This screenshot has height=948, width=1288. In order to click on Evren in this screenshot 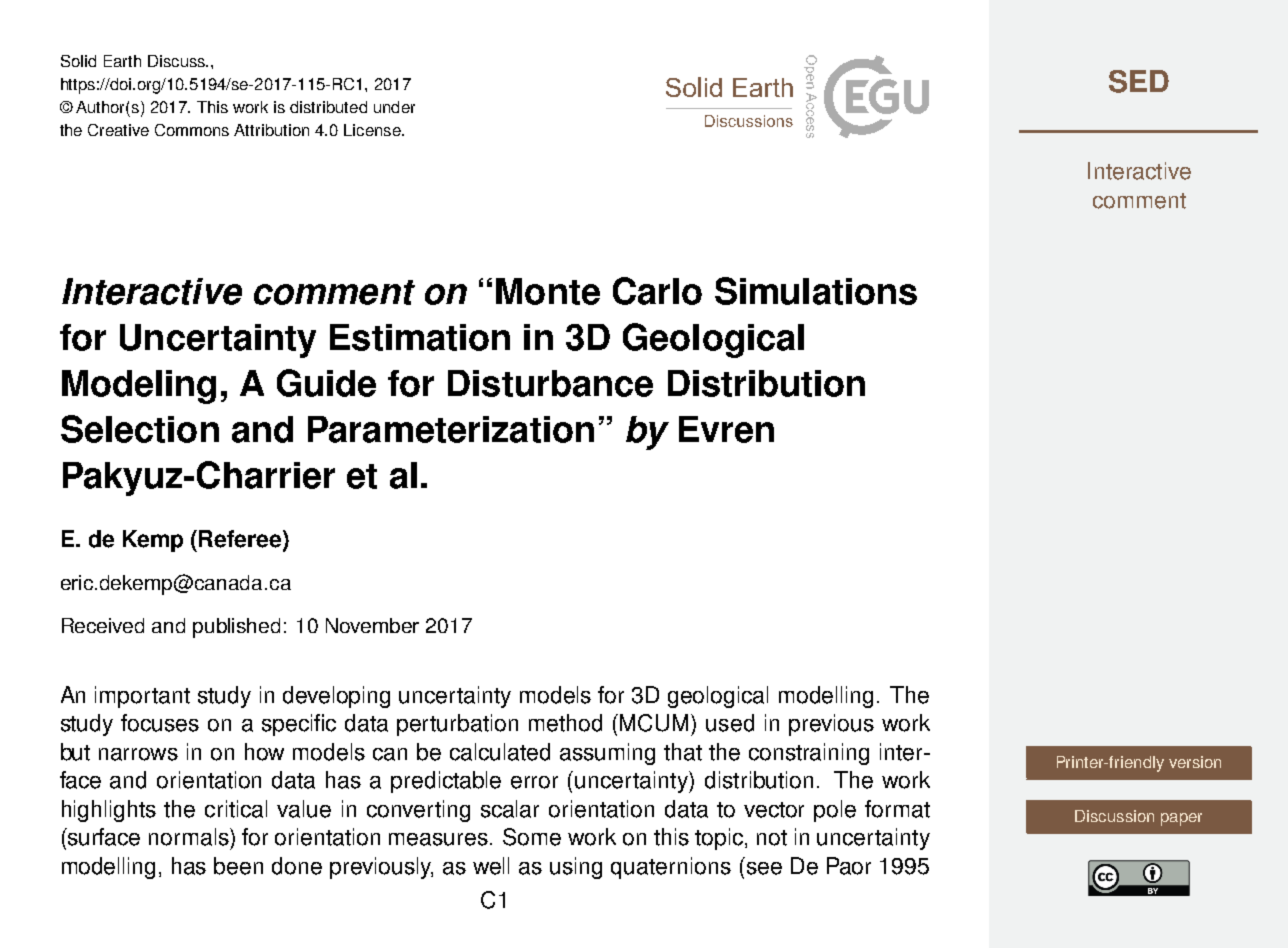, I will do `click(726, 429)`.
